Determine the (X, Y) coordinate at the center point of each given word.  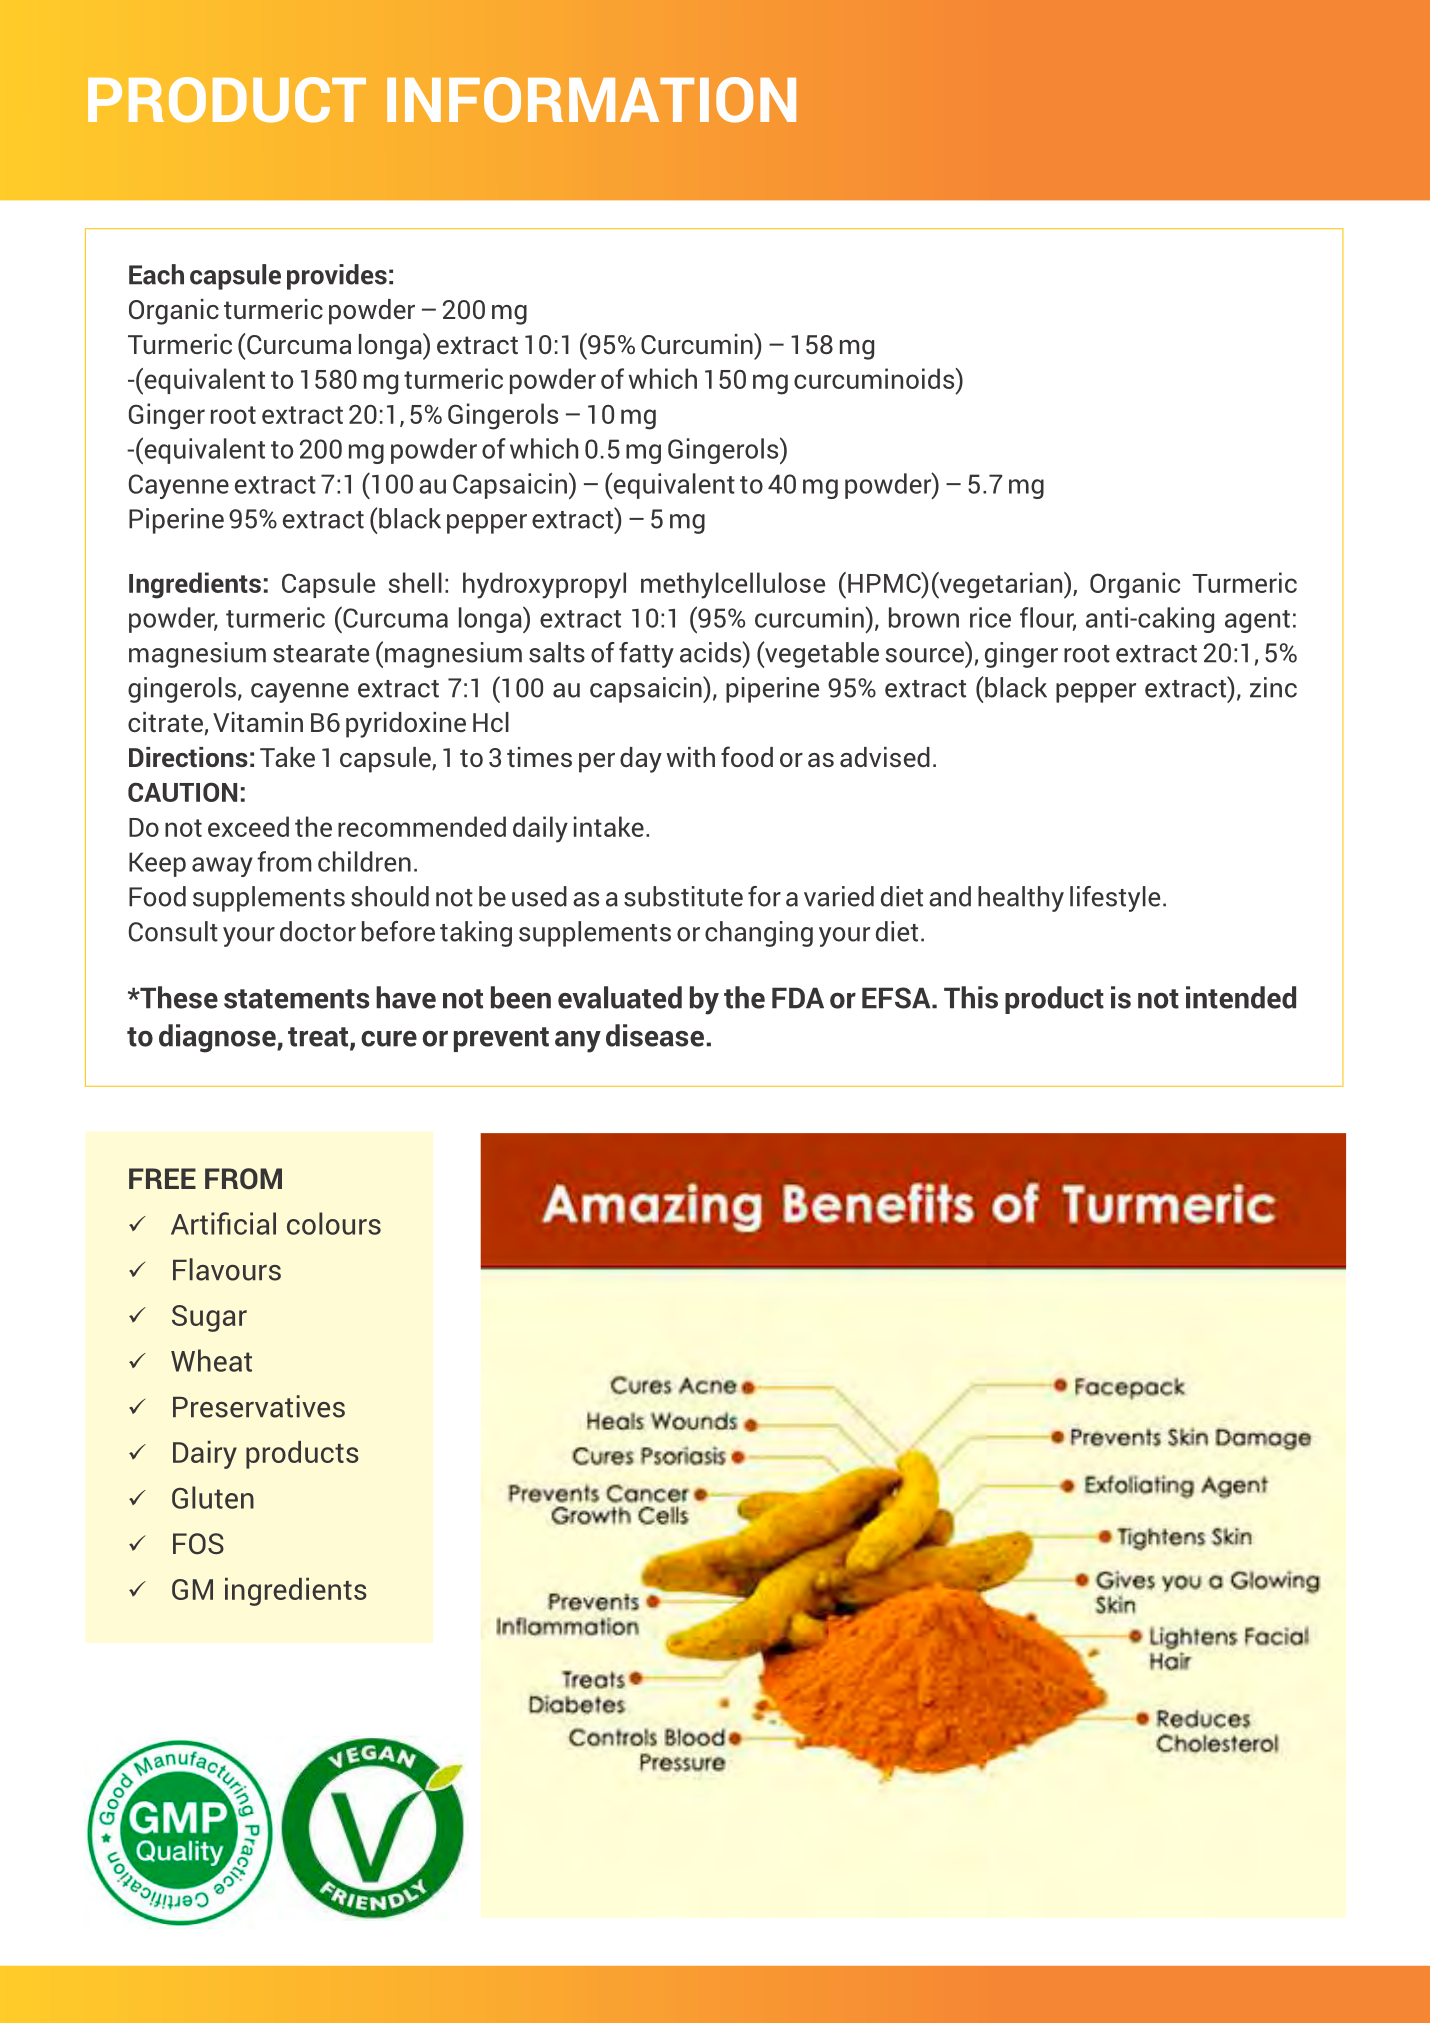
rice (990, 617)
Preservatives (259, 1406)
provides (337, 277)
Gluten (213, 1497)
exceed (248, 826)
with (690, 757)
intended (1241, 997)
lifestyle (1115, 899)
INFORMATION (591, 100)
